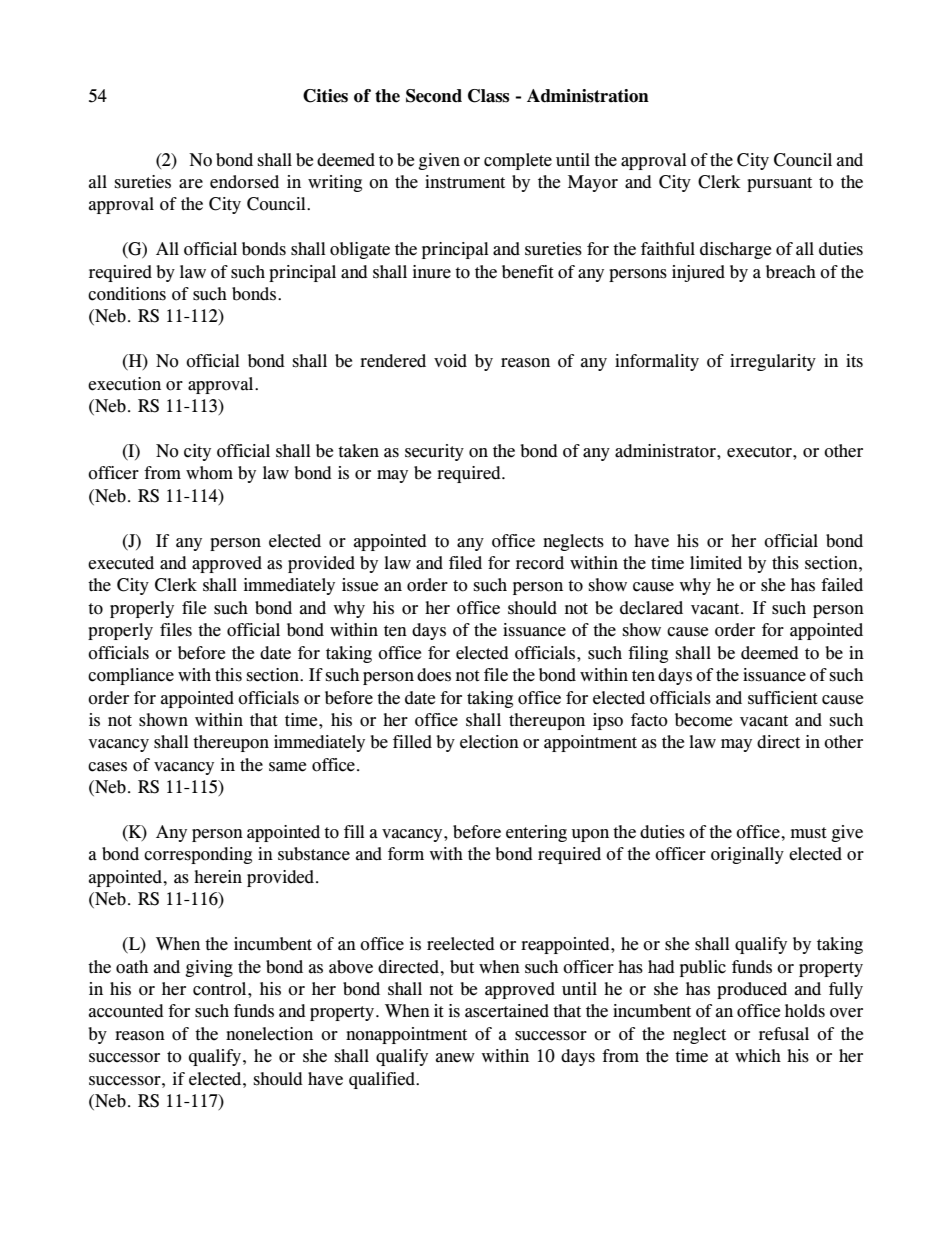 The height and width of the screenshot is (1233, 952). What do you see at coordinates (773, 362) in the screenshot?
I see `irregularity` at bounding box center [773, 362].
